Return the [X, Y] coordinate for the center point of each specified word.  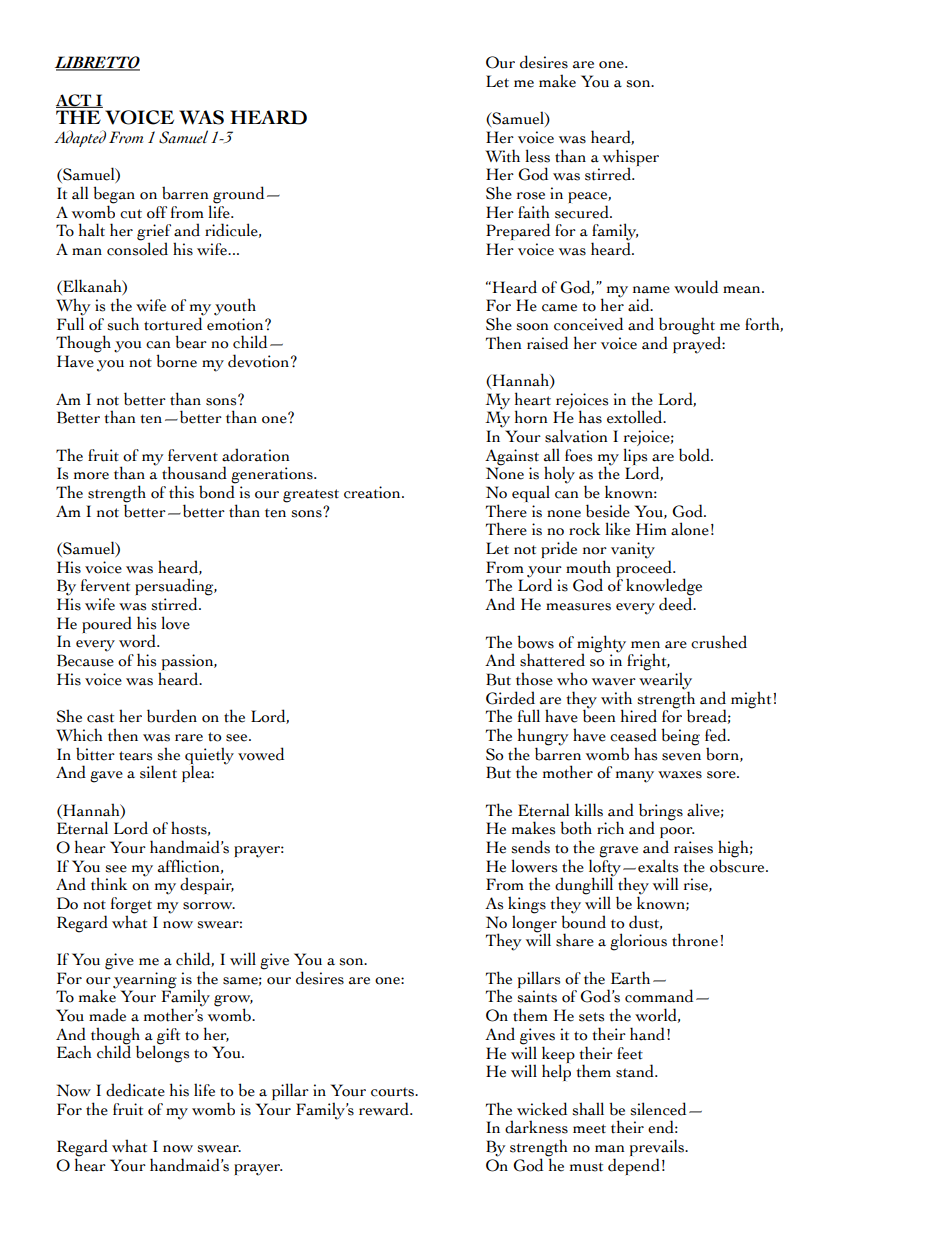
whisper [631, 158]
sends [530, 847]
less [537, 156]
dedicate [135, 1090]
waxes [680, 775]
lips [635, 456]
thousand [194, 473]
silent [158, 772]
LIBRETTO [97, 63]
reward [385, 1109]
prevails [658, 1149]
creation [373, 492]
